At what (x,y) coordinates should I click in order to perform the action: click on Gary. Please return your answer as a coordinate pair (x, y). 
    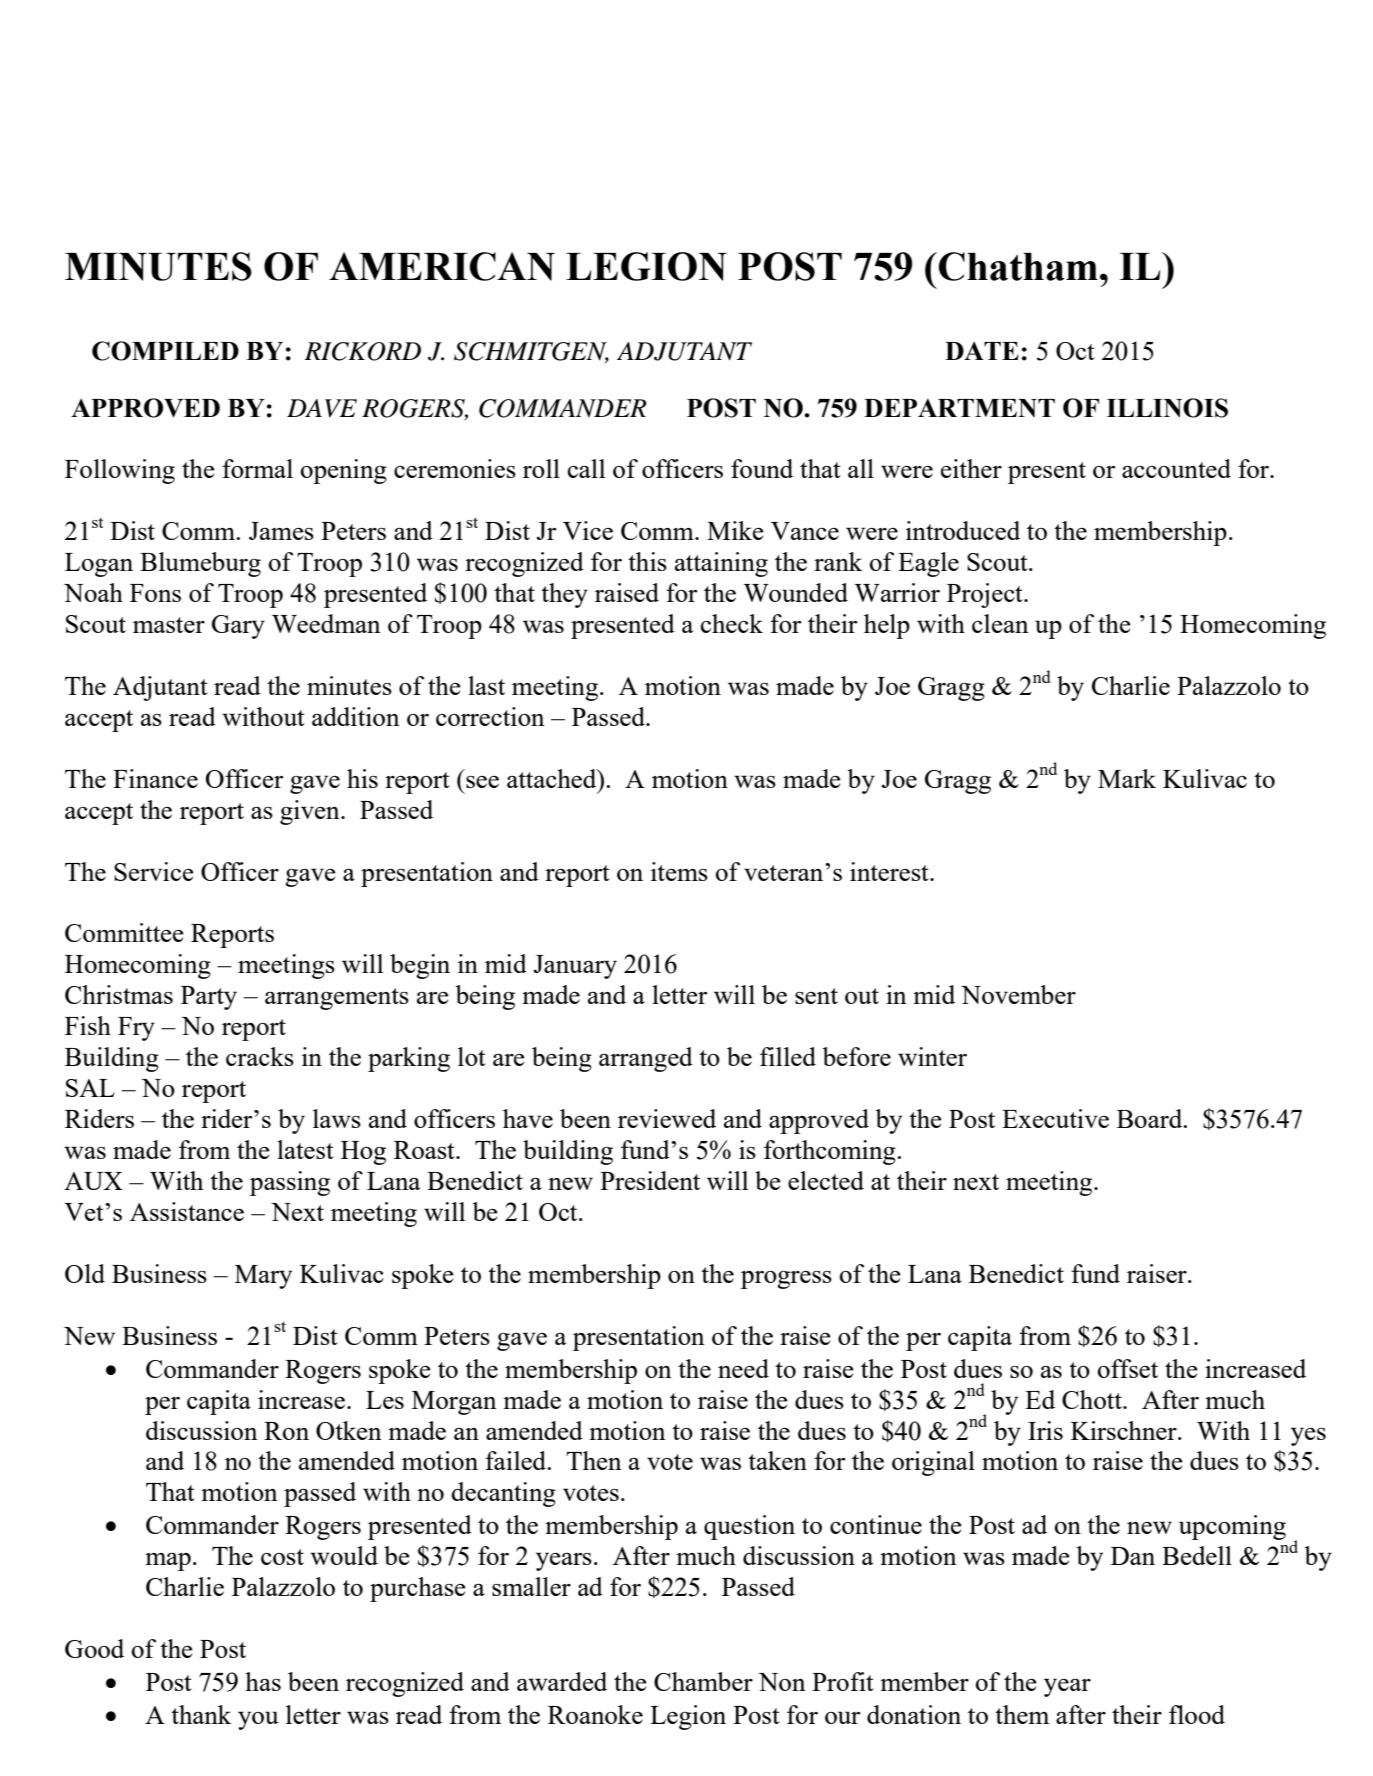
    Looking at the image, I should click on (238, 627).
